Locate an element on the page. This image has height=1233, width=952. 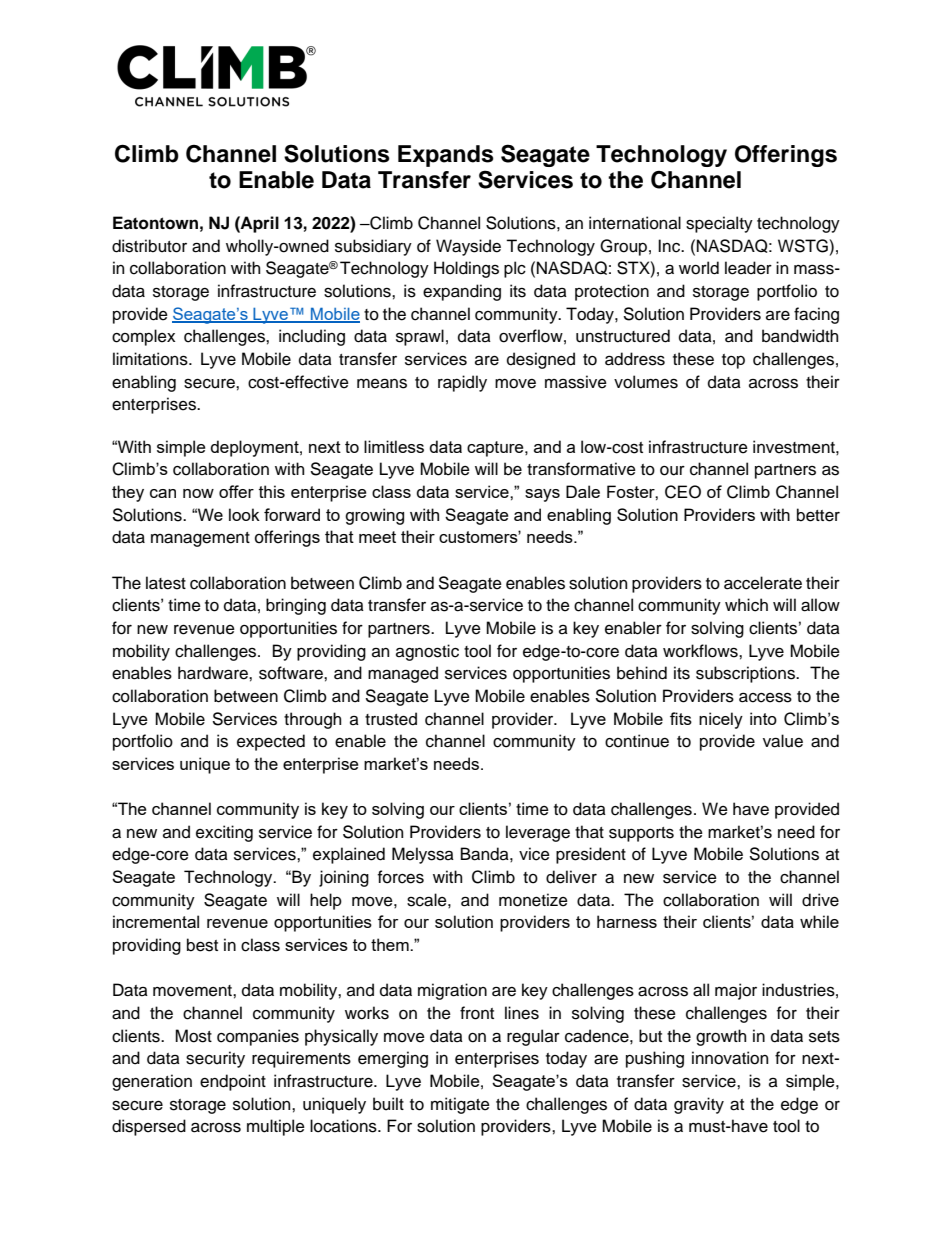
agnostic is located at coordinates (427, 652).
